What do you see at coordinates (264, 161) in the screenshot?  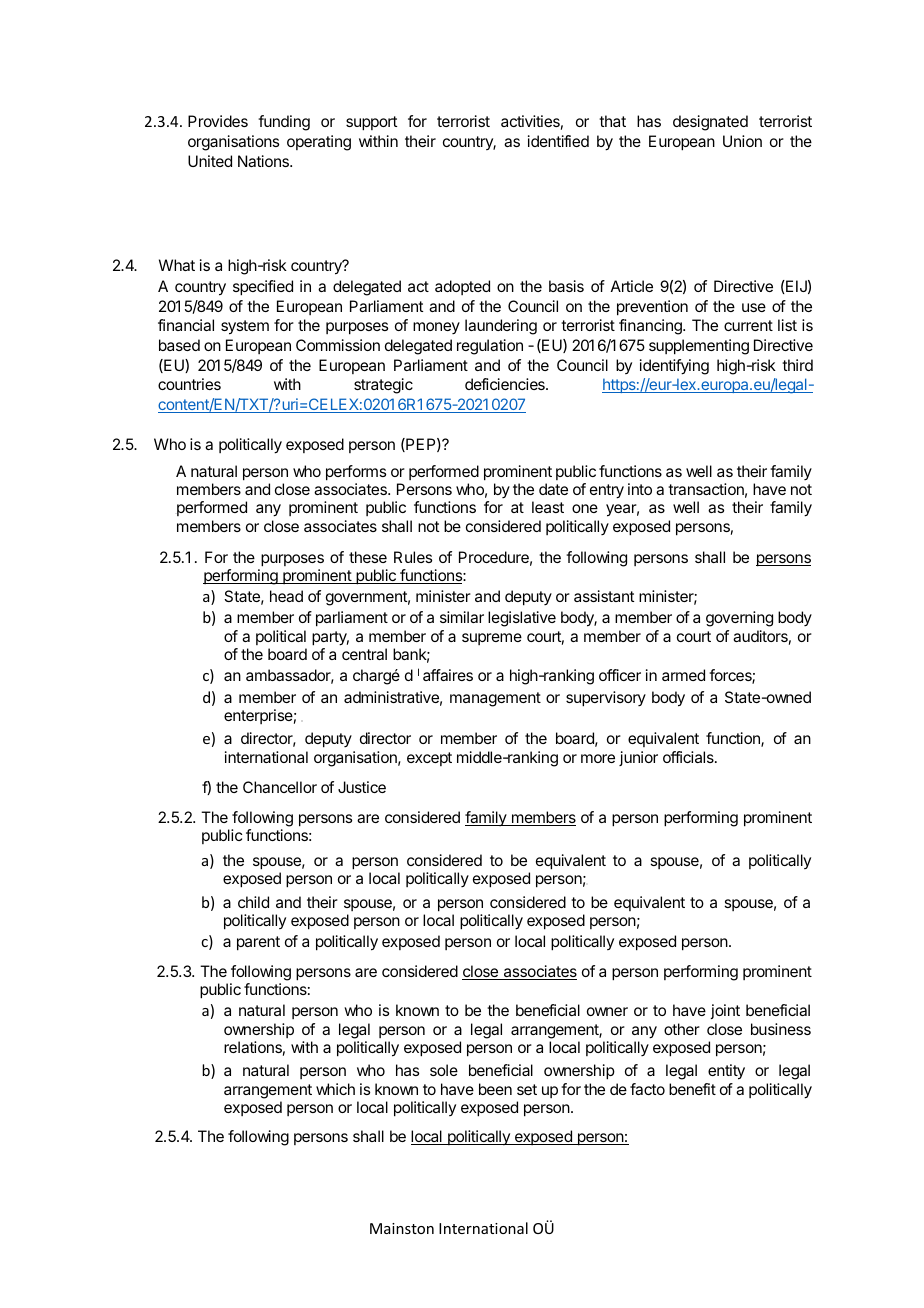 I see `Nations` at bounding box center [264, 161].
